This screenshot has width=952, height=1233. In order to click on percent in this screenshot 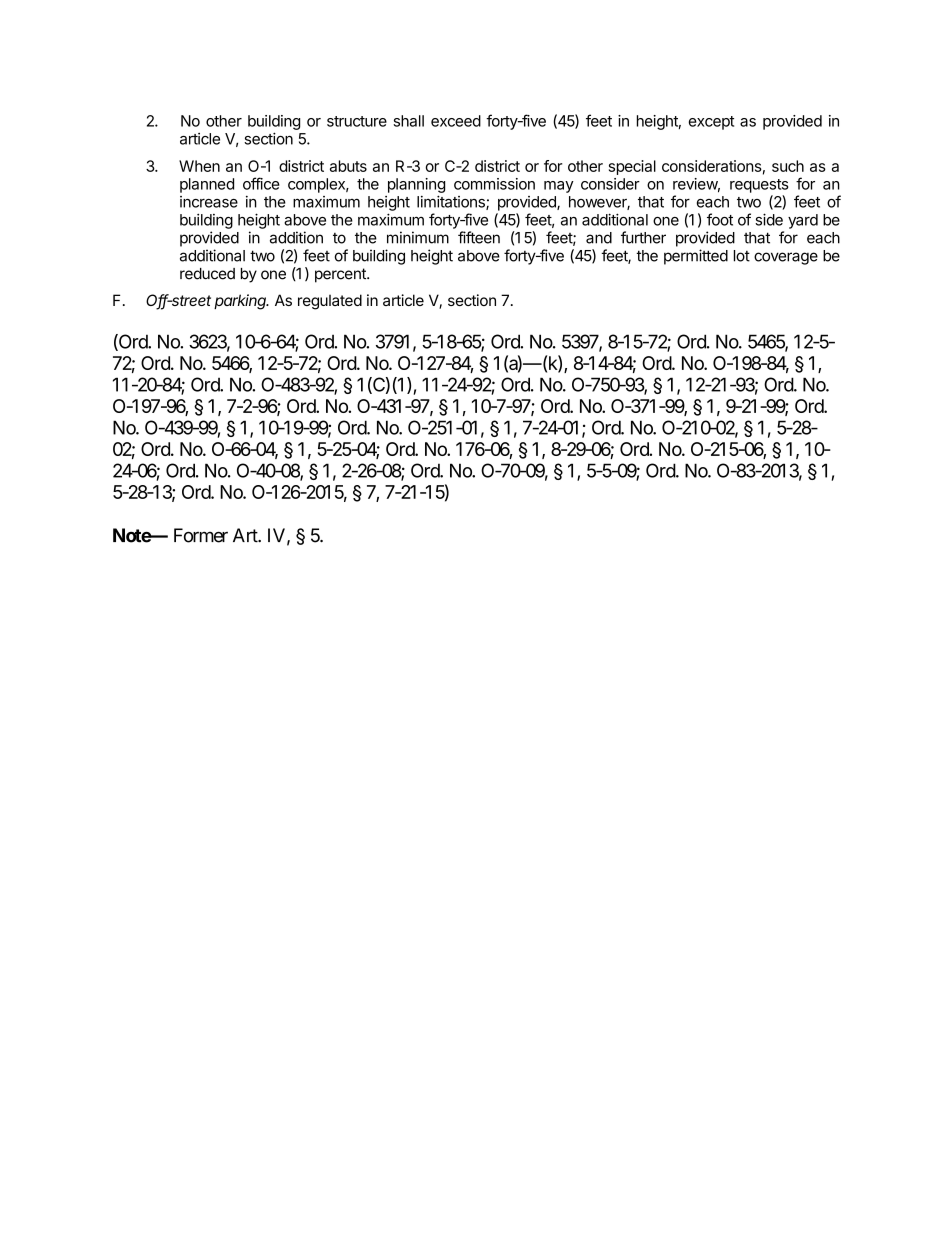, I will do `click(341, 275)`.
